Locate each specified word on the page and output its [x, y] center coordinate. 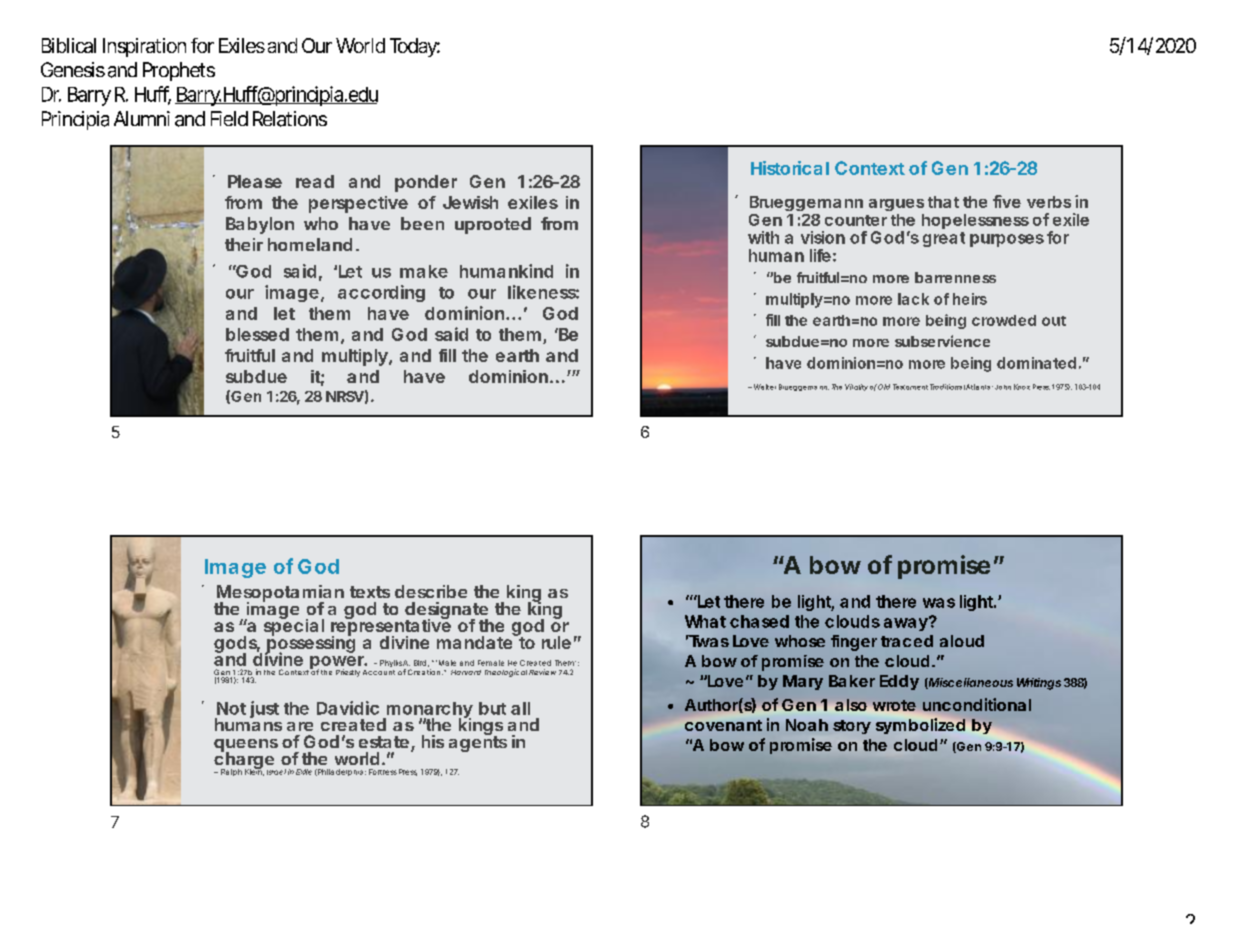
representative [391, 627]
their [244, 244]
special [294, 626]
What [705, 621]
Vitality [856, 387]
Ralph [231, 772]
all [520, 708]
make [424, 271]
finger [854, 643]
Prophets [179, 71]
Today [413, 47]
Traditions [946, 387]
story [851, 727]
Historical [790, 168]
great [944, 239]
